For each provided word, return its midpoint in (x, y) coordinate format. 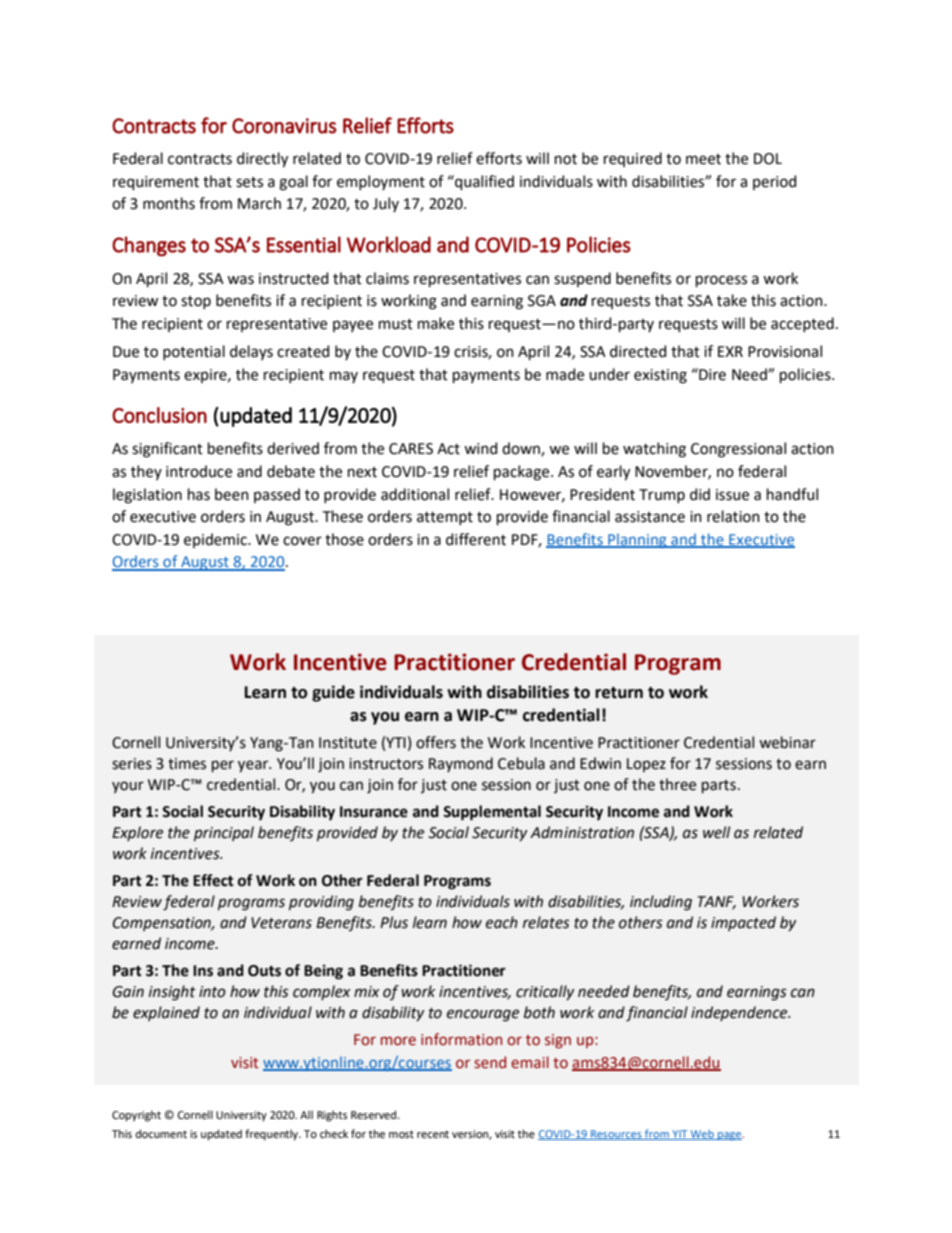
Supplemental (492, 813)
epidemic (216, 540)
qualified (483, 182)
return (619, 693)
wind (480, 448)
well (716, 832)
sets (249, 182)
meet (703, 159)
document (161, 1133)
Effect (213, 880)
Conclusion (159, 415)
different (476, 539)
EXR (730, 351)
